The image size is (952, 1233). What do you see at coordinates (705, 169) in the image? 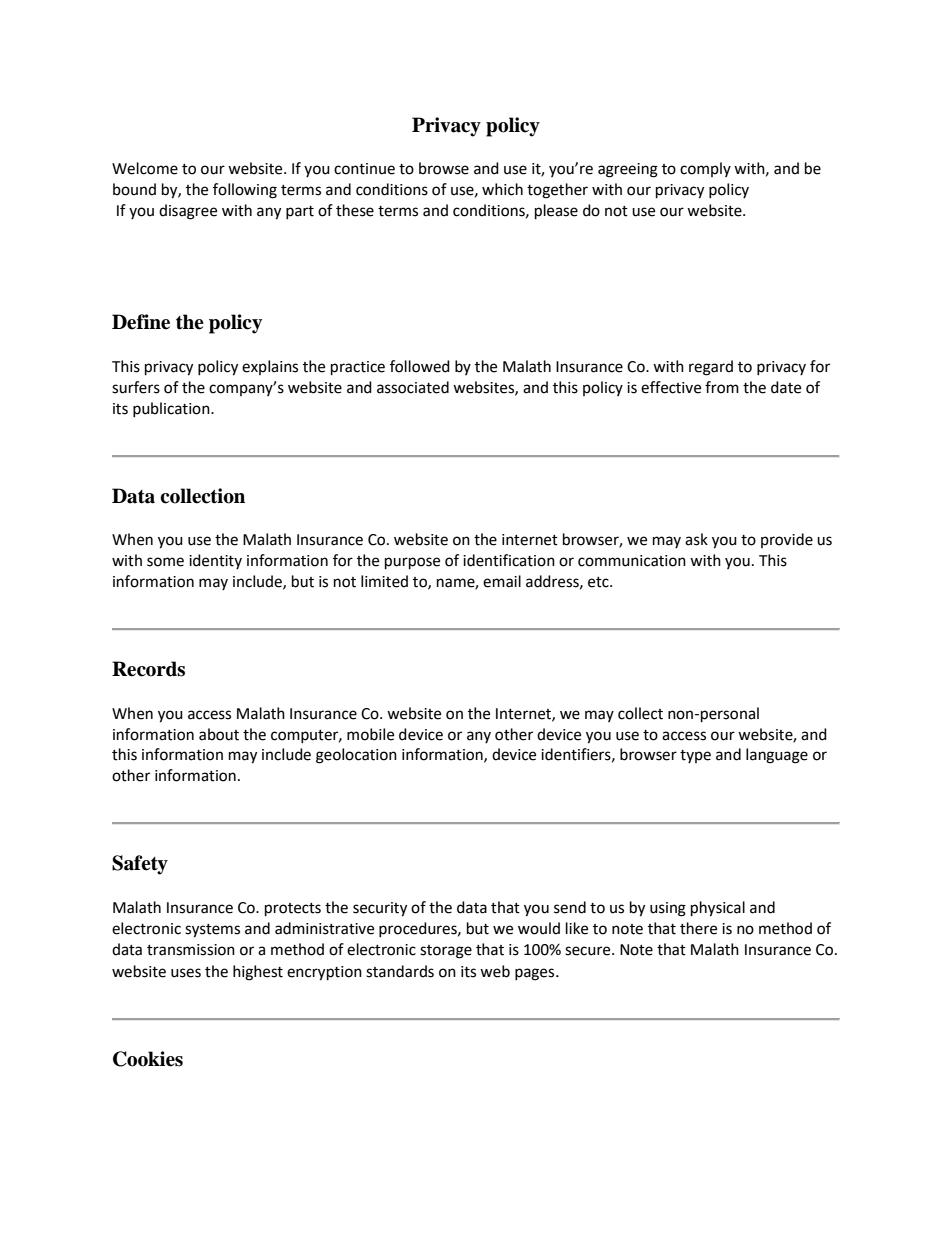
I see `comply` at bounding box center [705, 169].
